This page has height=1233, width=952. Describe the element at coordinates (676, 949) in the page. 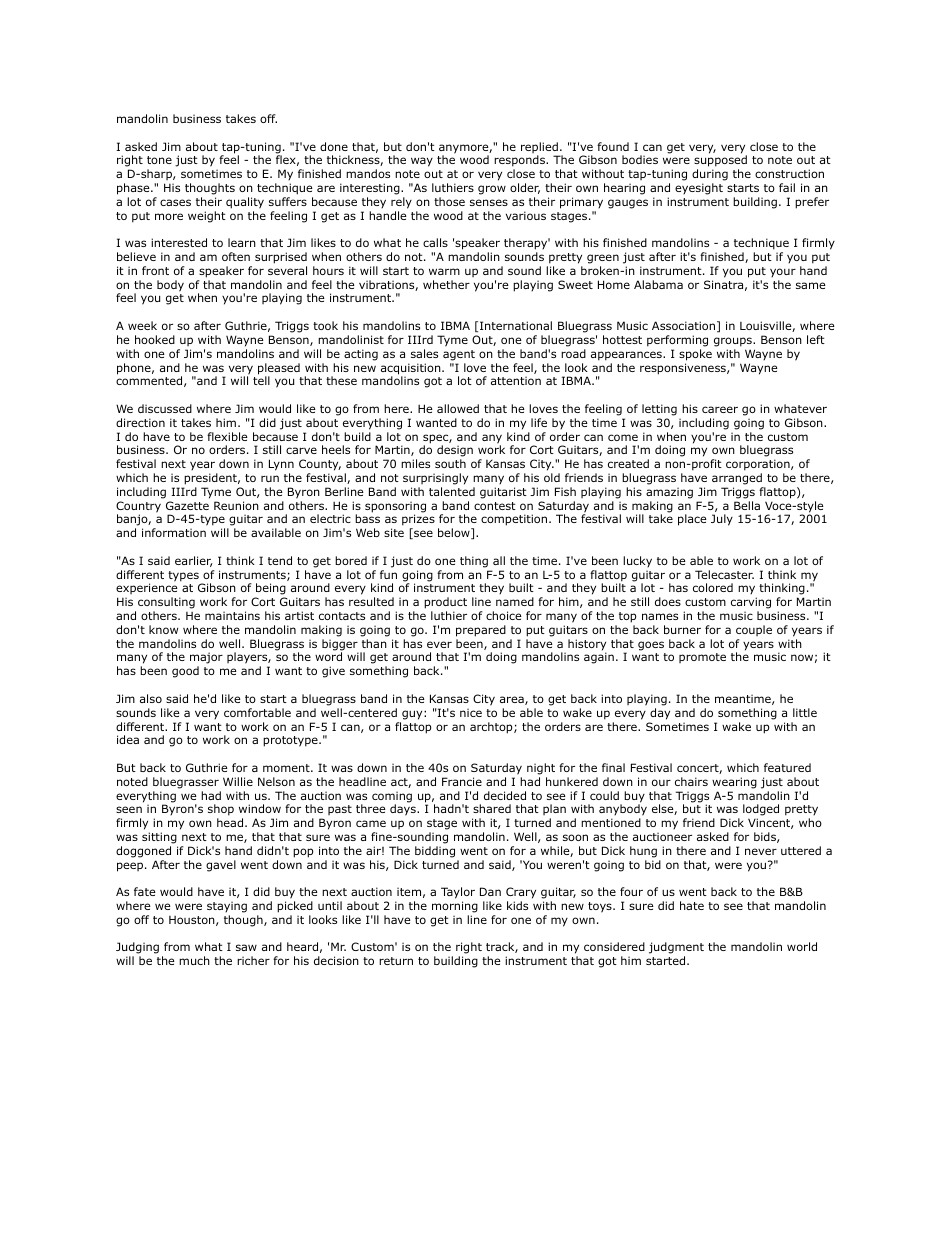

I see `judgment` at that location.
